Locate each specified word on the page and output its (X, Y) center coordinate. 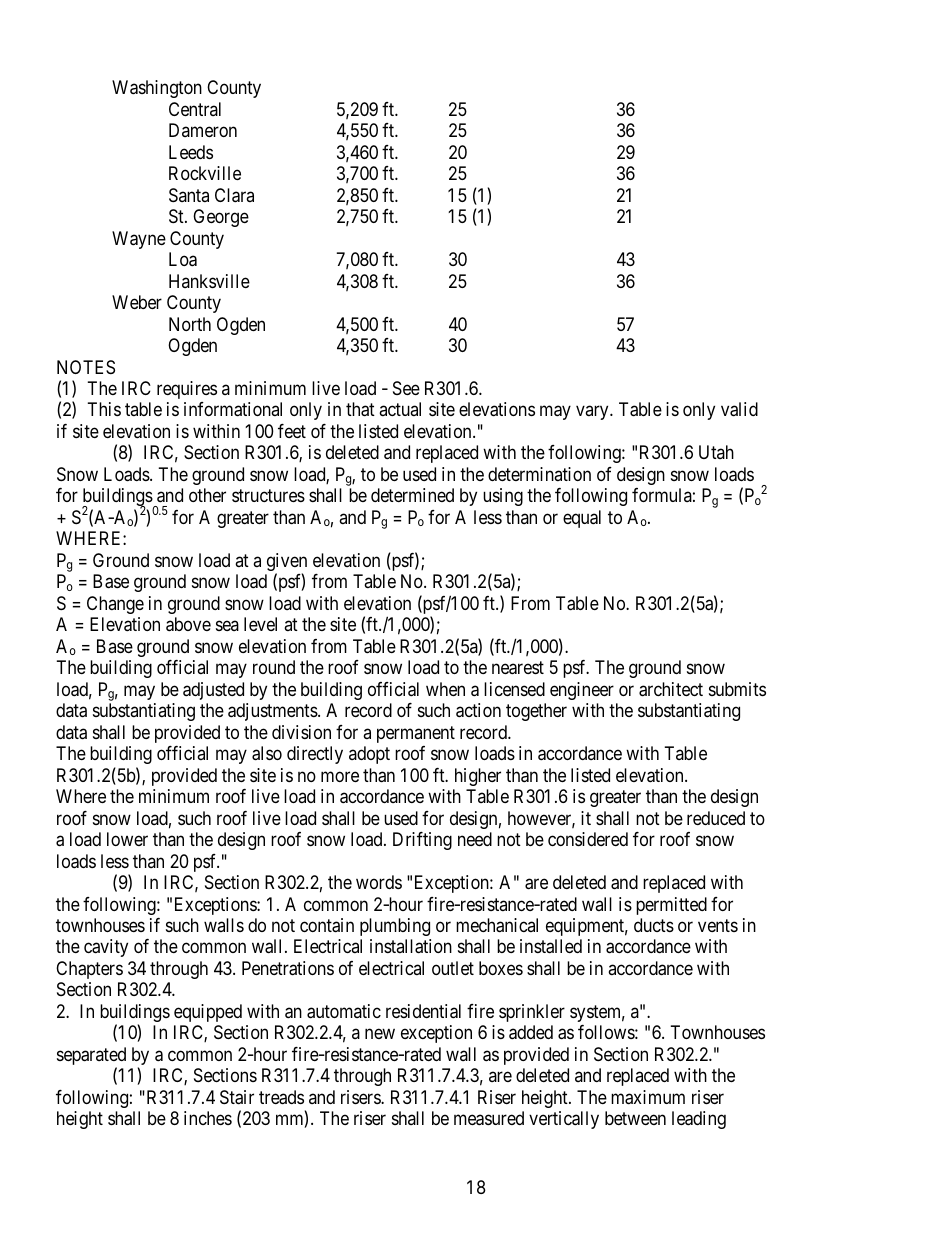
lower (127, 839)
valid (739, 409)
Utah (716, 452)
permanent (416, 734)
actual (400, 409)
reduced (716, 818)
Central (195, 109)
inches (208, 1118)
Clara (234, 195)
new (380, 1034)
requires (187, 390)
